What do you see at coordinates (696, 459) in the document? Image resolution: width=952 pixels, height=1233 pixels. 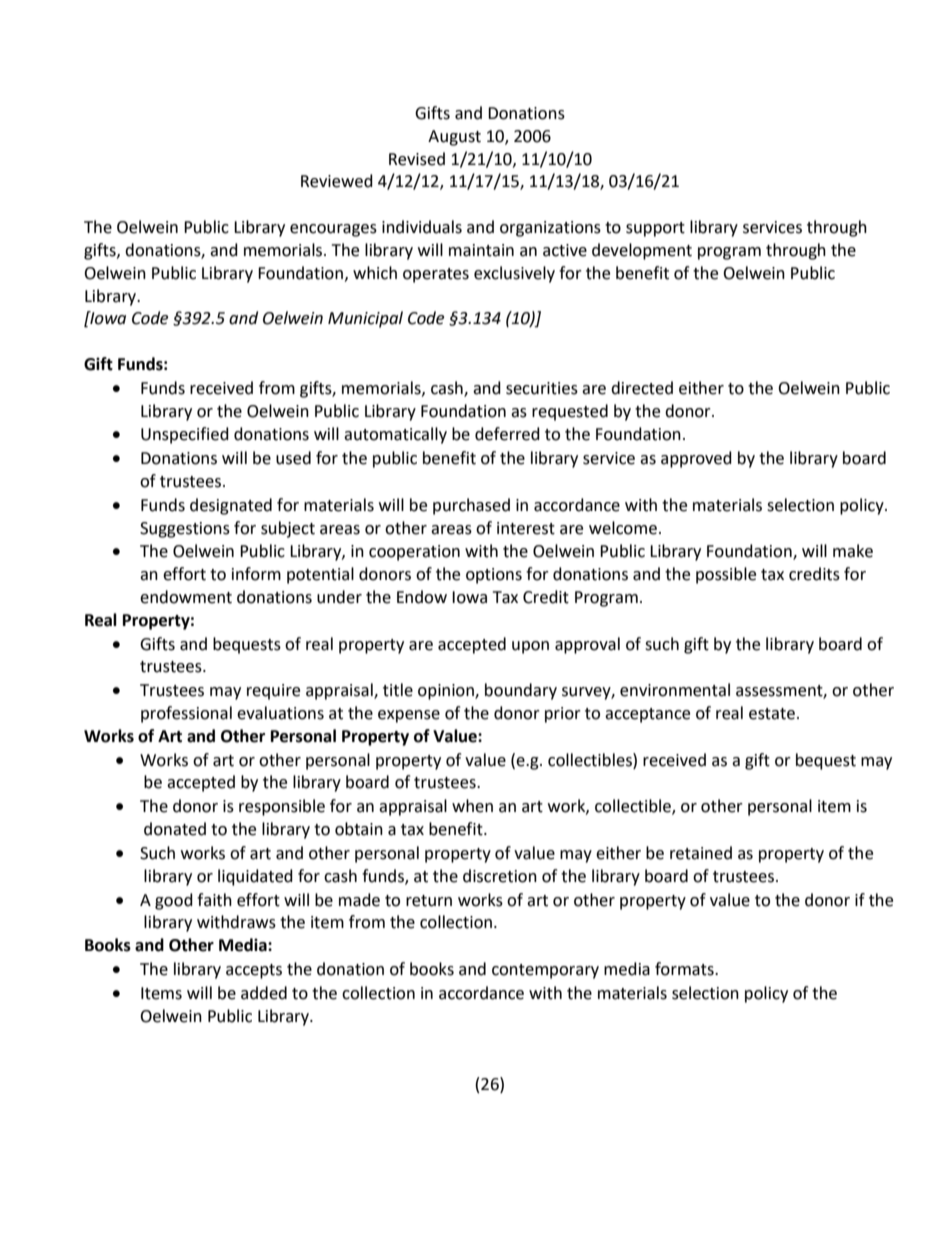 I see `approved` at bounding box center [696, 459].
